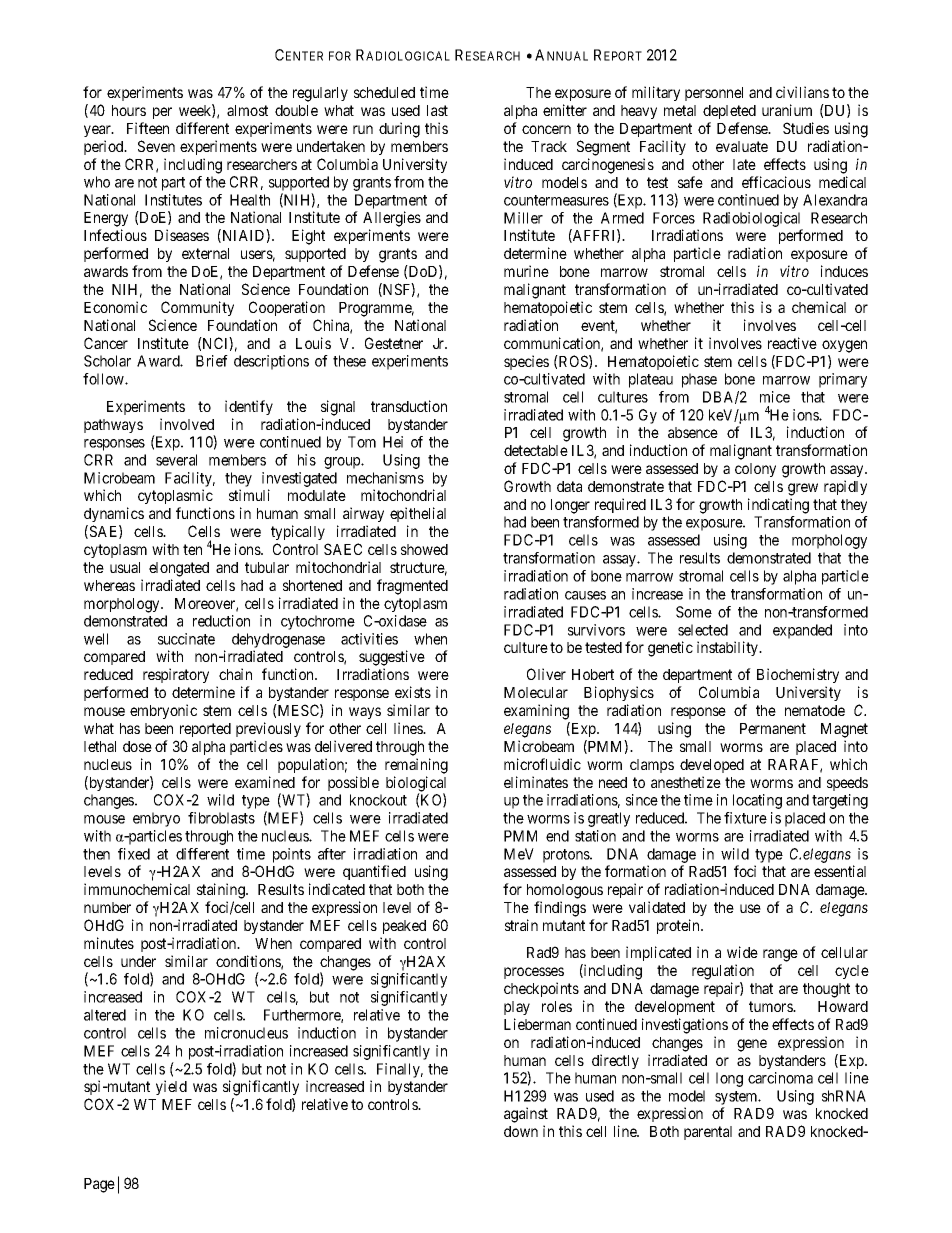 The height and width of the page is (1233, 952). Describe the element at coordinates (755, 470) in the page. I see `colony` at that location.
